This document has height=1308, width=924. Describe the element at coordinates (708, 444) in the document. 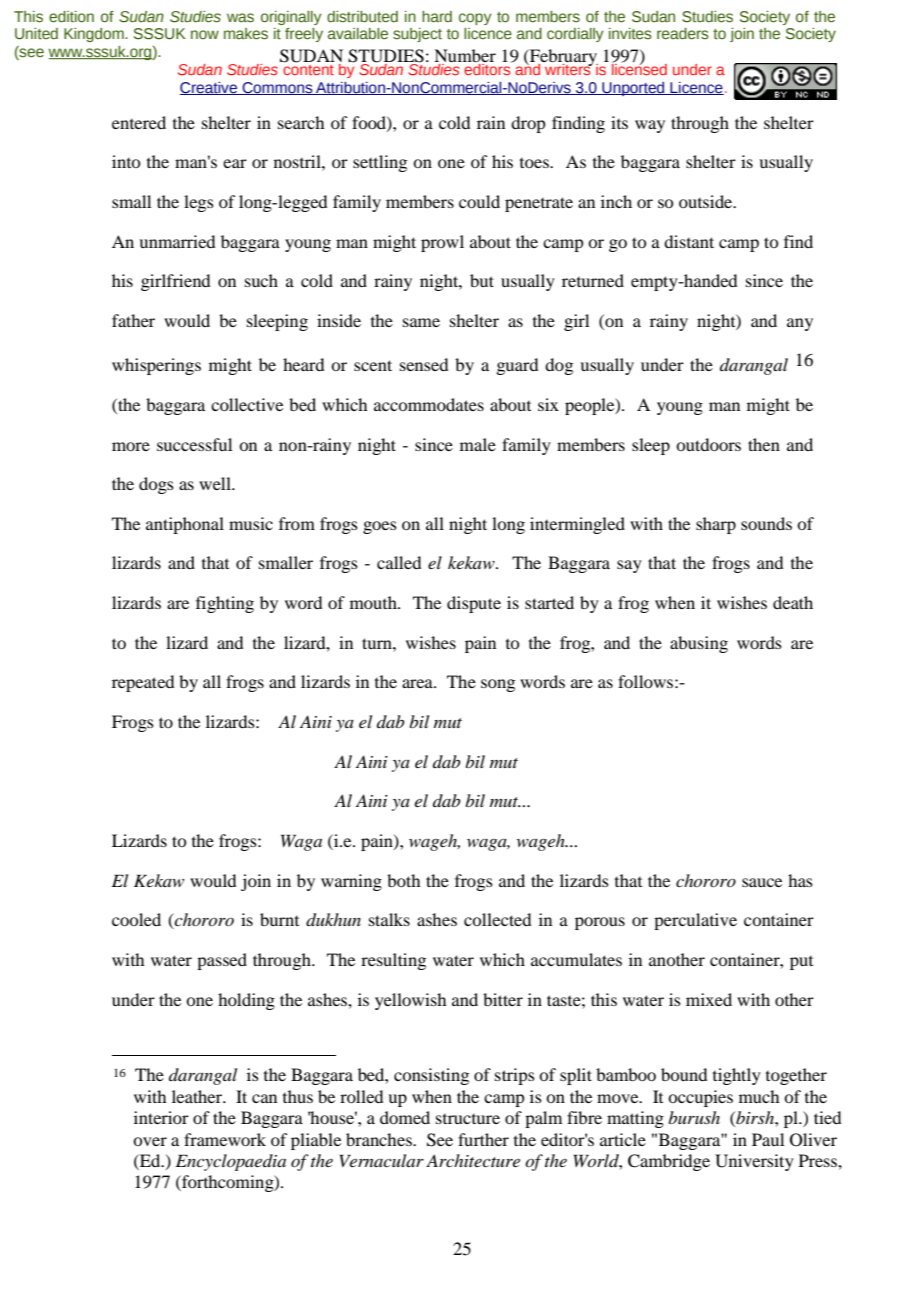

I see `outdoors` at that location.
